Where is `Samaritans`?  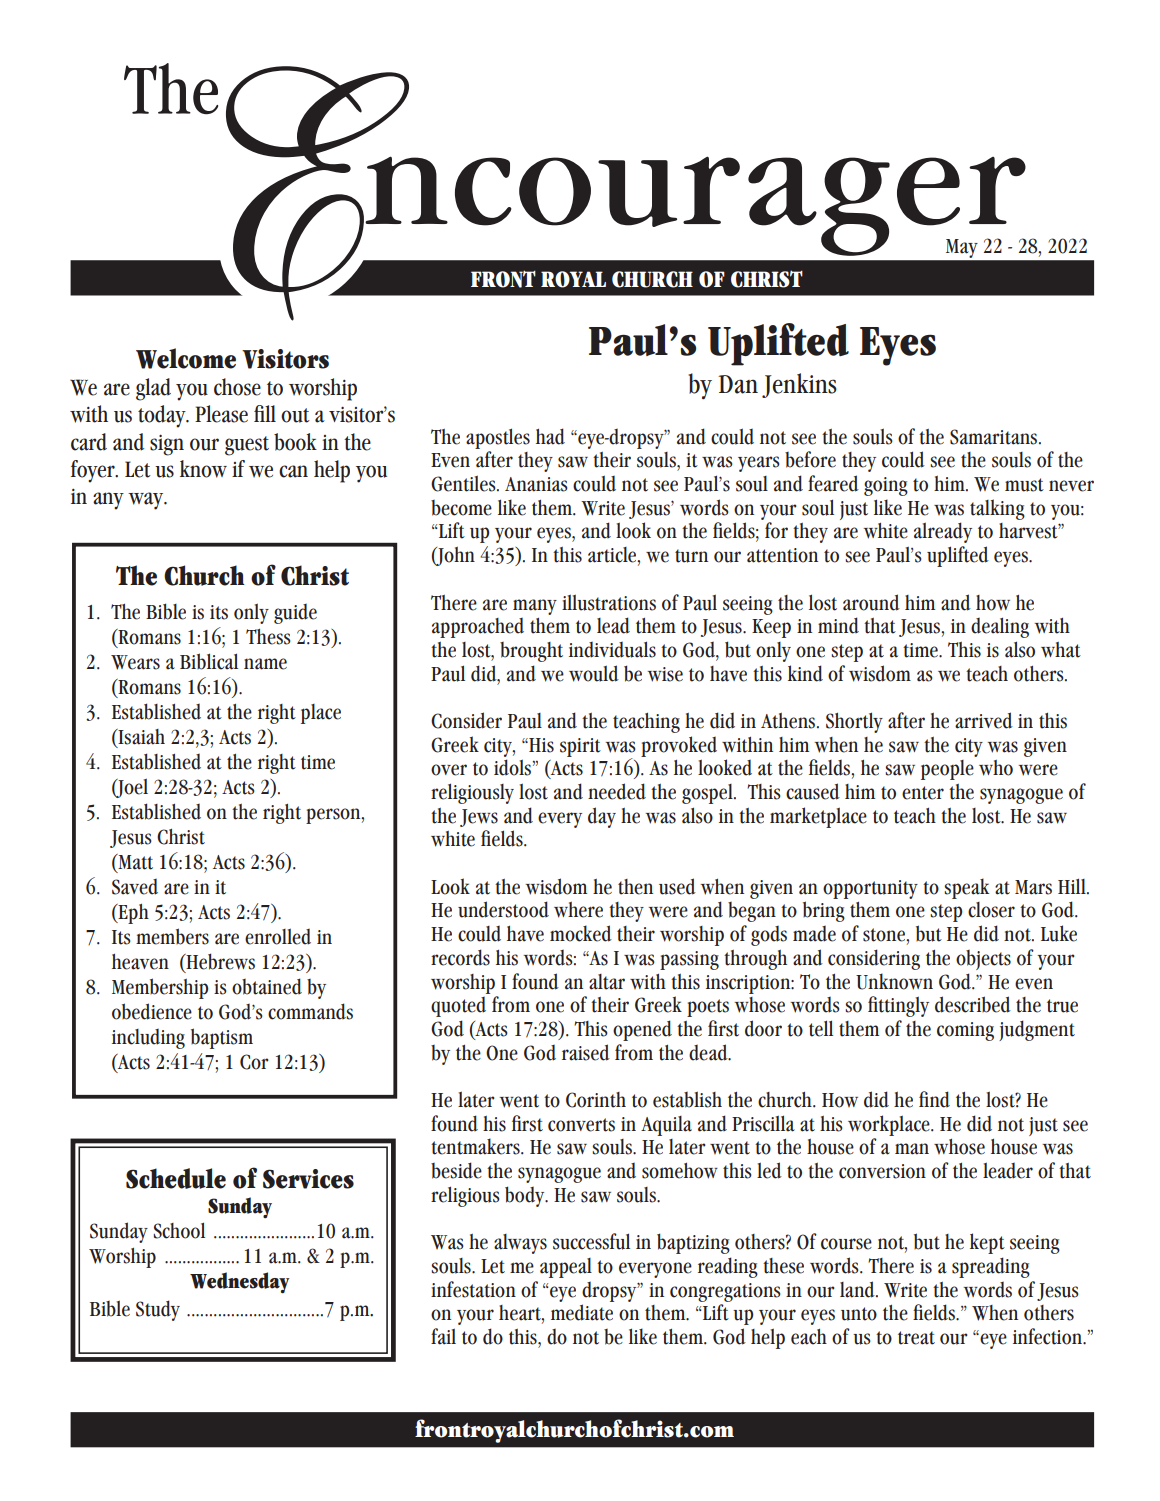 Samaritans is located at coordinates (995, 437).
